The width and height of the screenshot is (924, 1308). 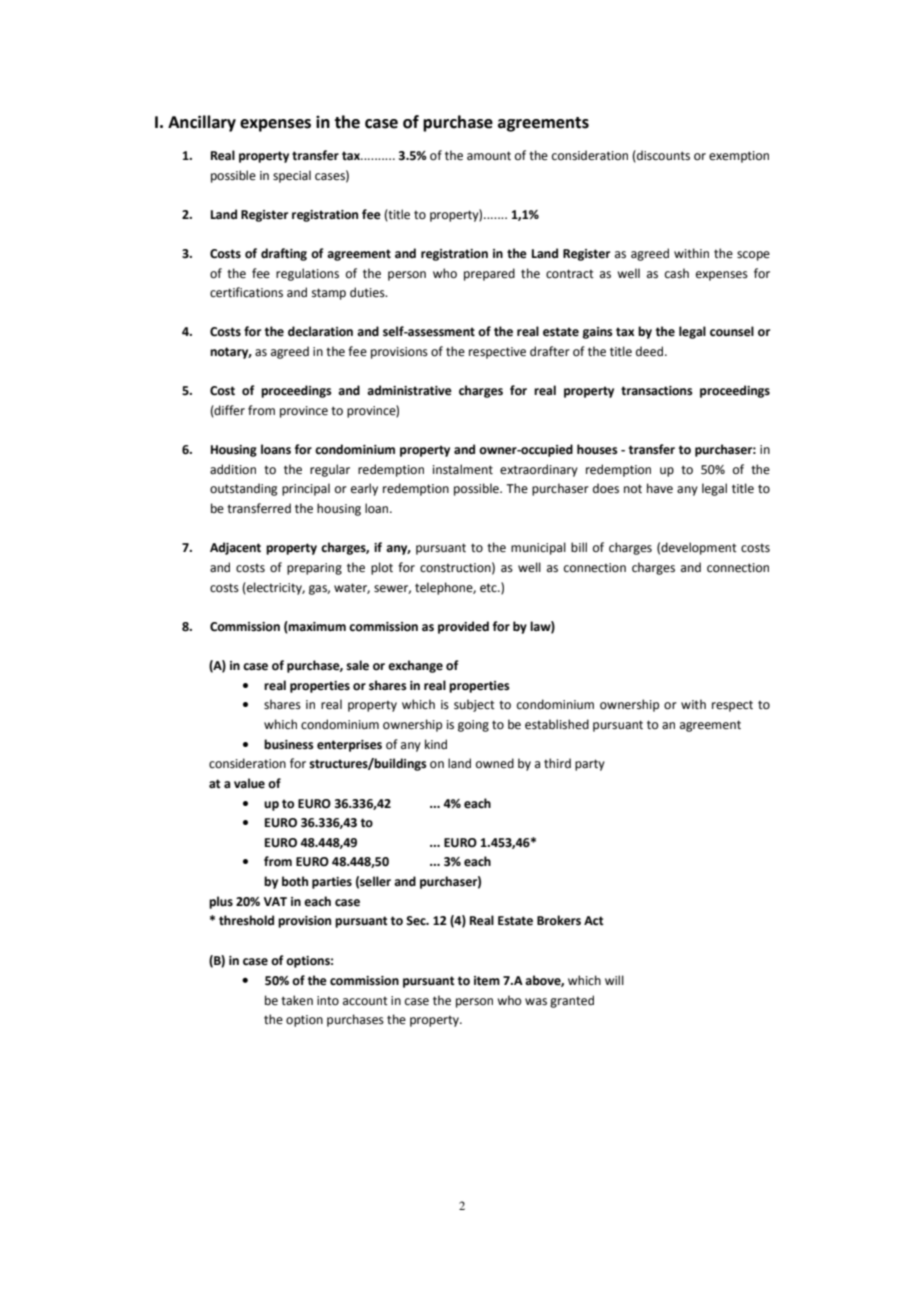 I want to click on party, so click(x=590, y=765).
